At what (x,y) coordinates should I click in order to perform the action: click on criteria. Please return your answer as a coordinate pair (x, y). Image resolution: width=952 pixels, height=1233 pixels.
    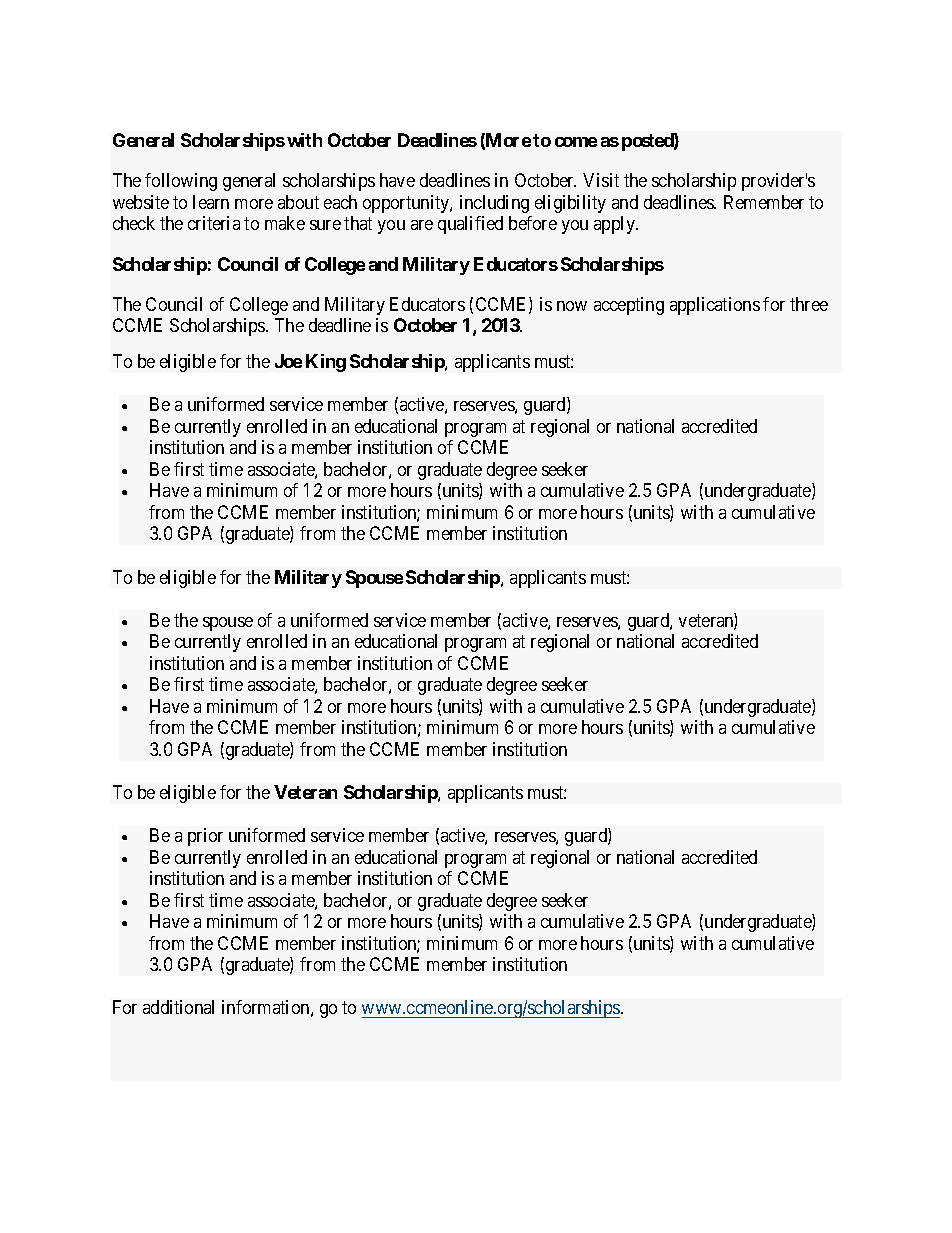
    Looking at the image, I should click on (214, 223).
